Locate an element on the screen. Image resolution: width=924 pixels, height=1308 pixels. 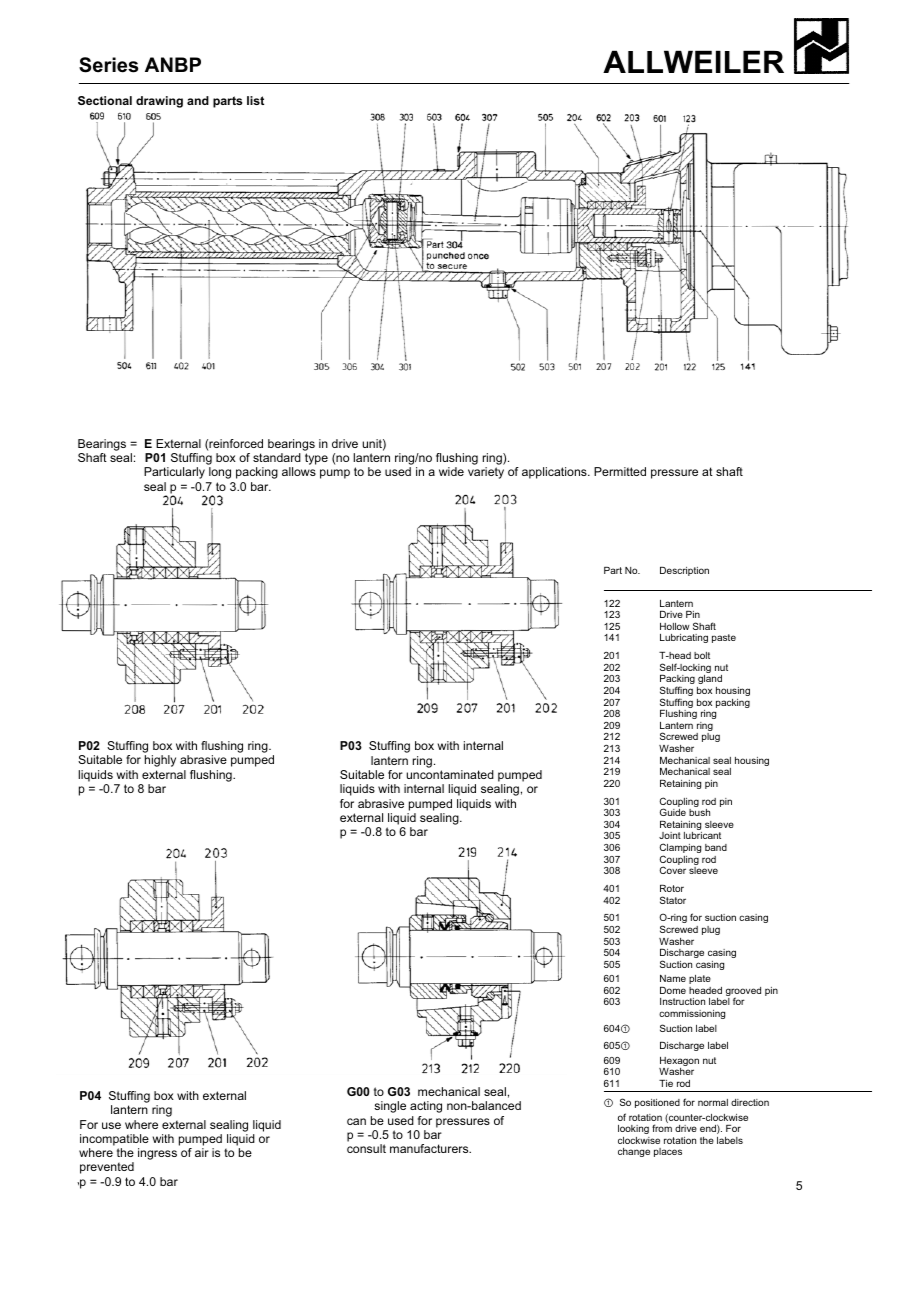
applications is located at coordinates (555, 473).
